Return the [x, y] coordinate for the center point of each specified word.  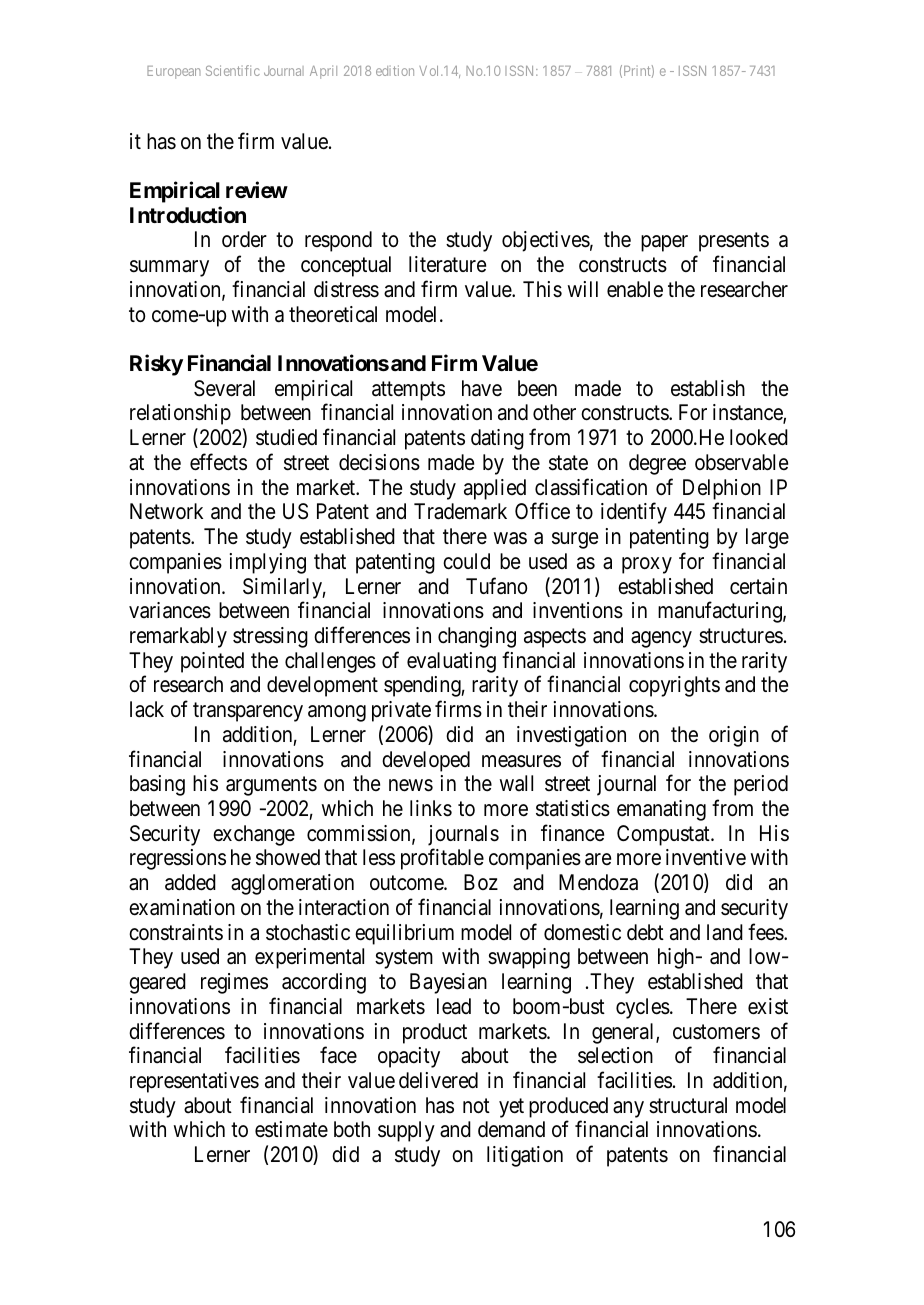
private [401, 711]
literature [447, 264]
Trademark [460, 511]
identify [634, 513]
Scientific [233, 70]
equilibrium [404, 934]
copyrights [674, 686]
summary [169, 268]
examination [182, 907]
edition [395, 70]
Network [166, 511]
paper [664, 244]
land [725, 932]
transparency [248, 712]
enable [635, 289]
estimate [291, 1129]
